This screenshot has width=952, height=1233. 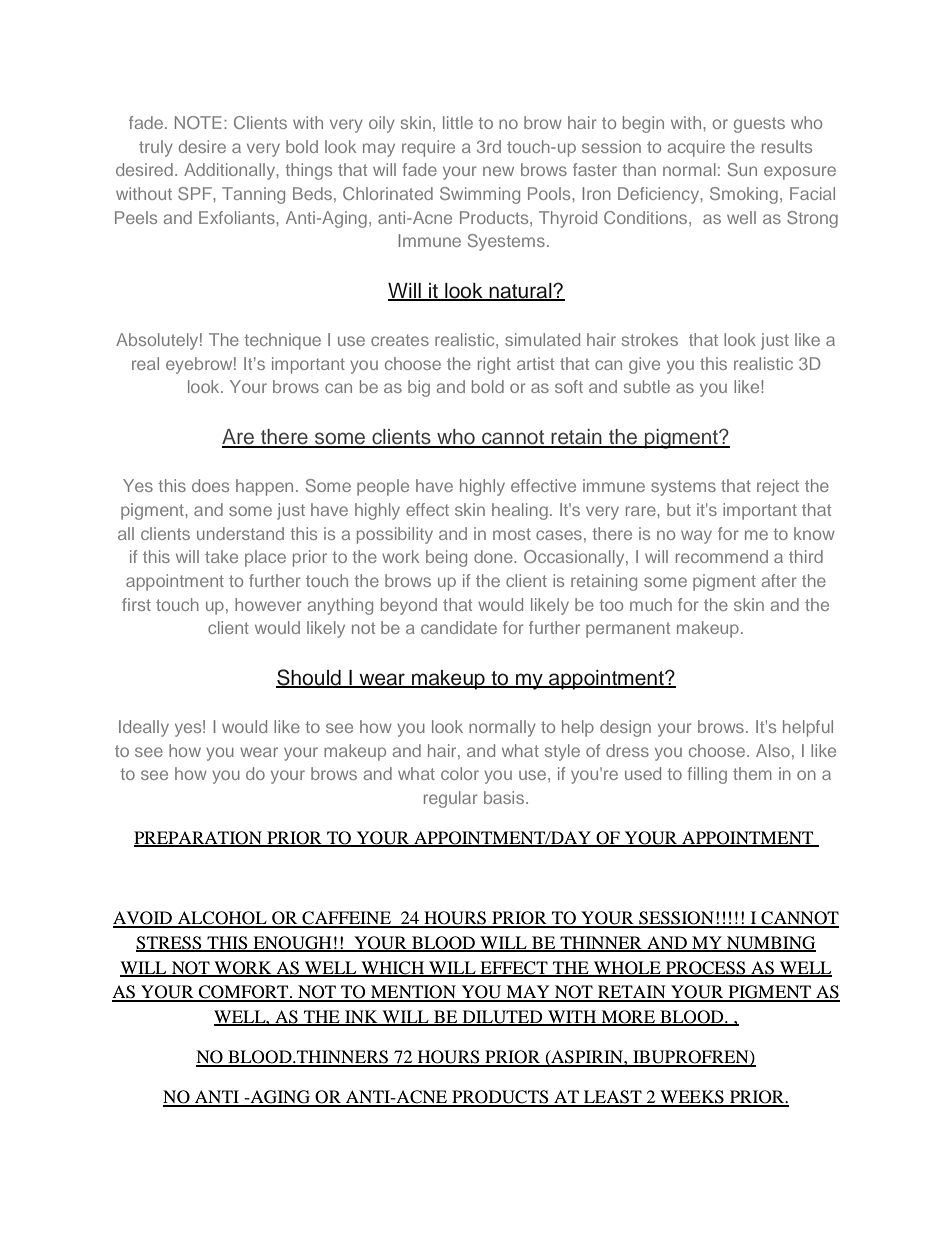 What do you see at coordinates (498, 171) in the screenshot?
I see `new` at bounding box center [498, 171].
